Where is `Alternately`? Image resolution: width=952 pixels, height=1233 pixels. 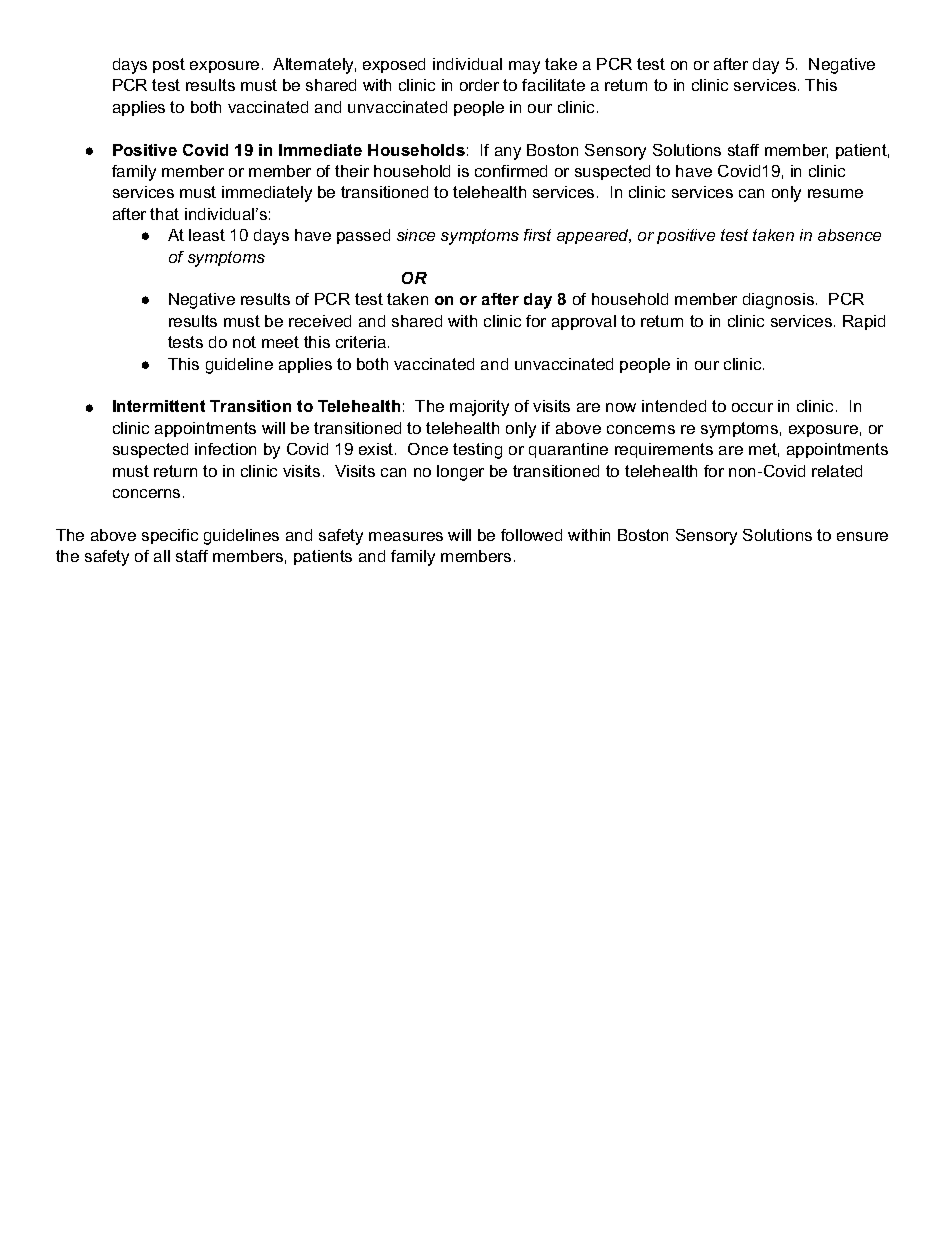 Alternately is located at coordinates (314, 66).
